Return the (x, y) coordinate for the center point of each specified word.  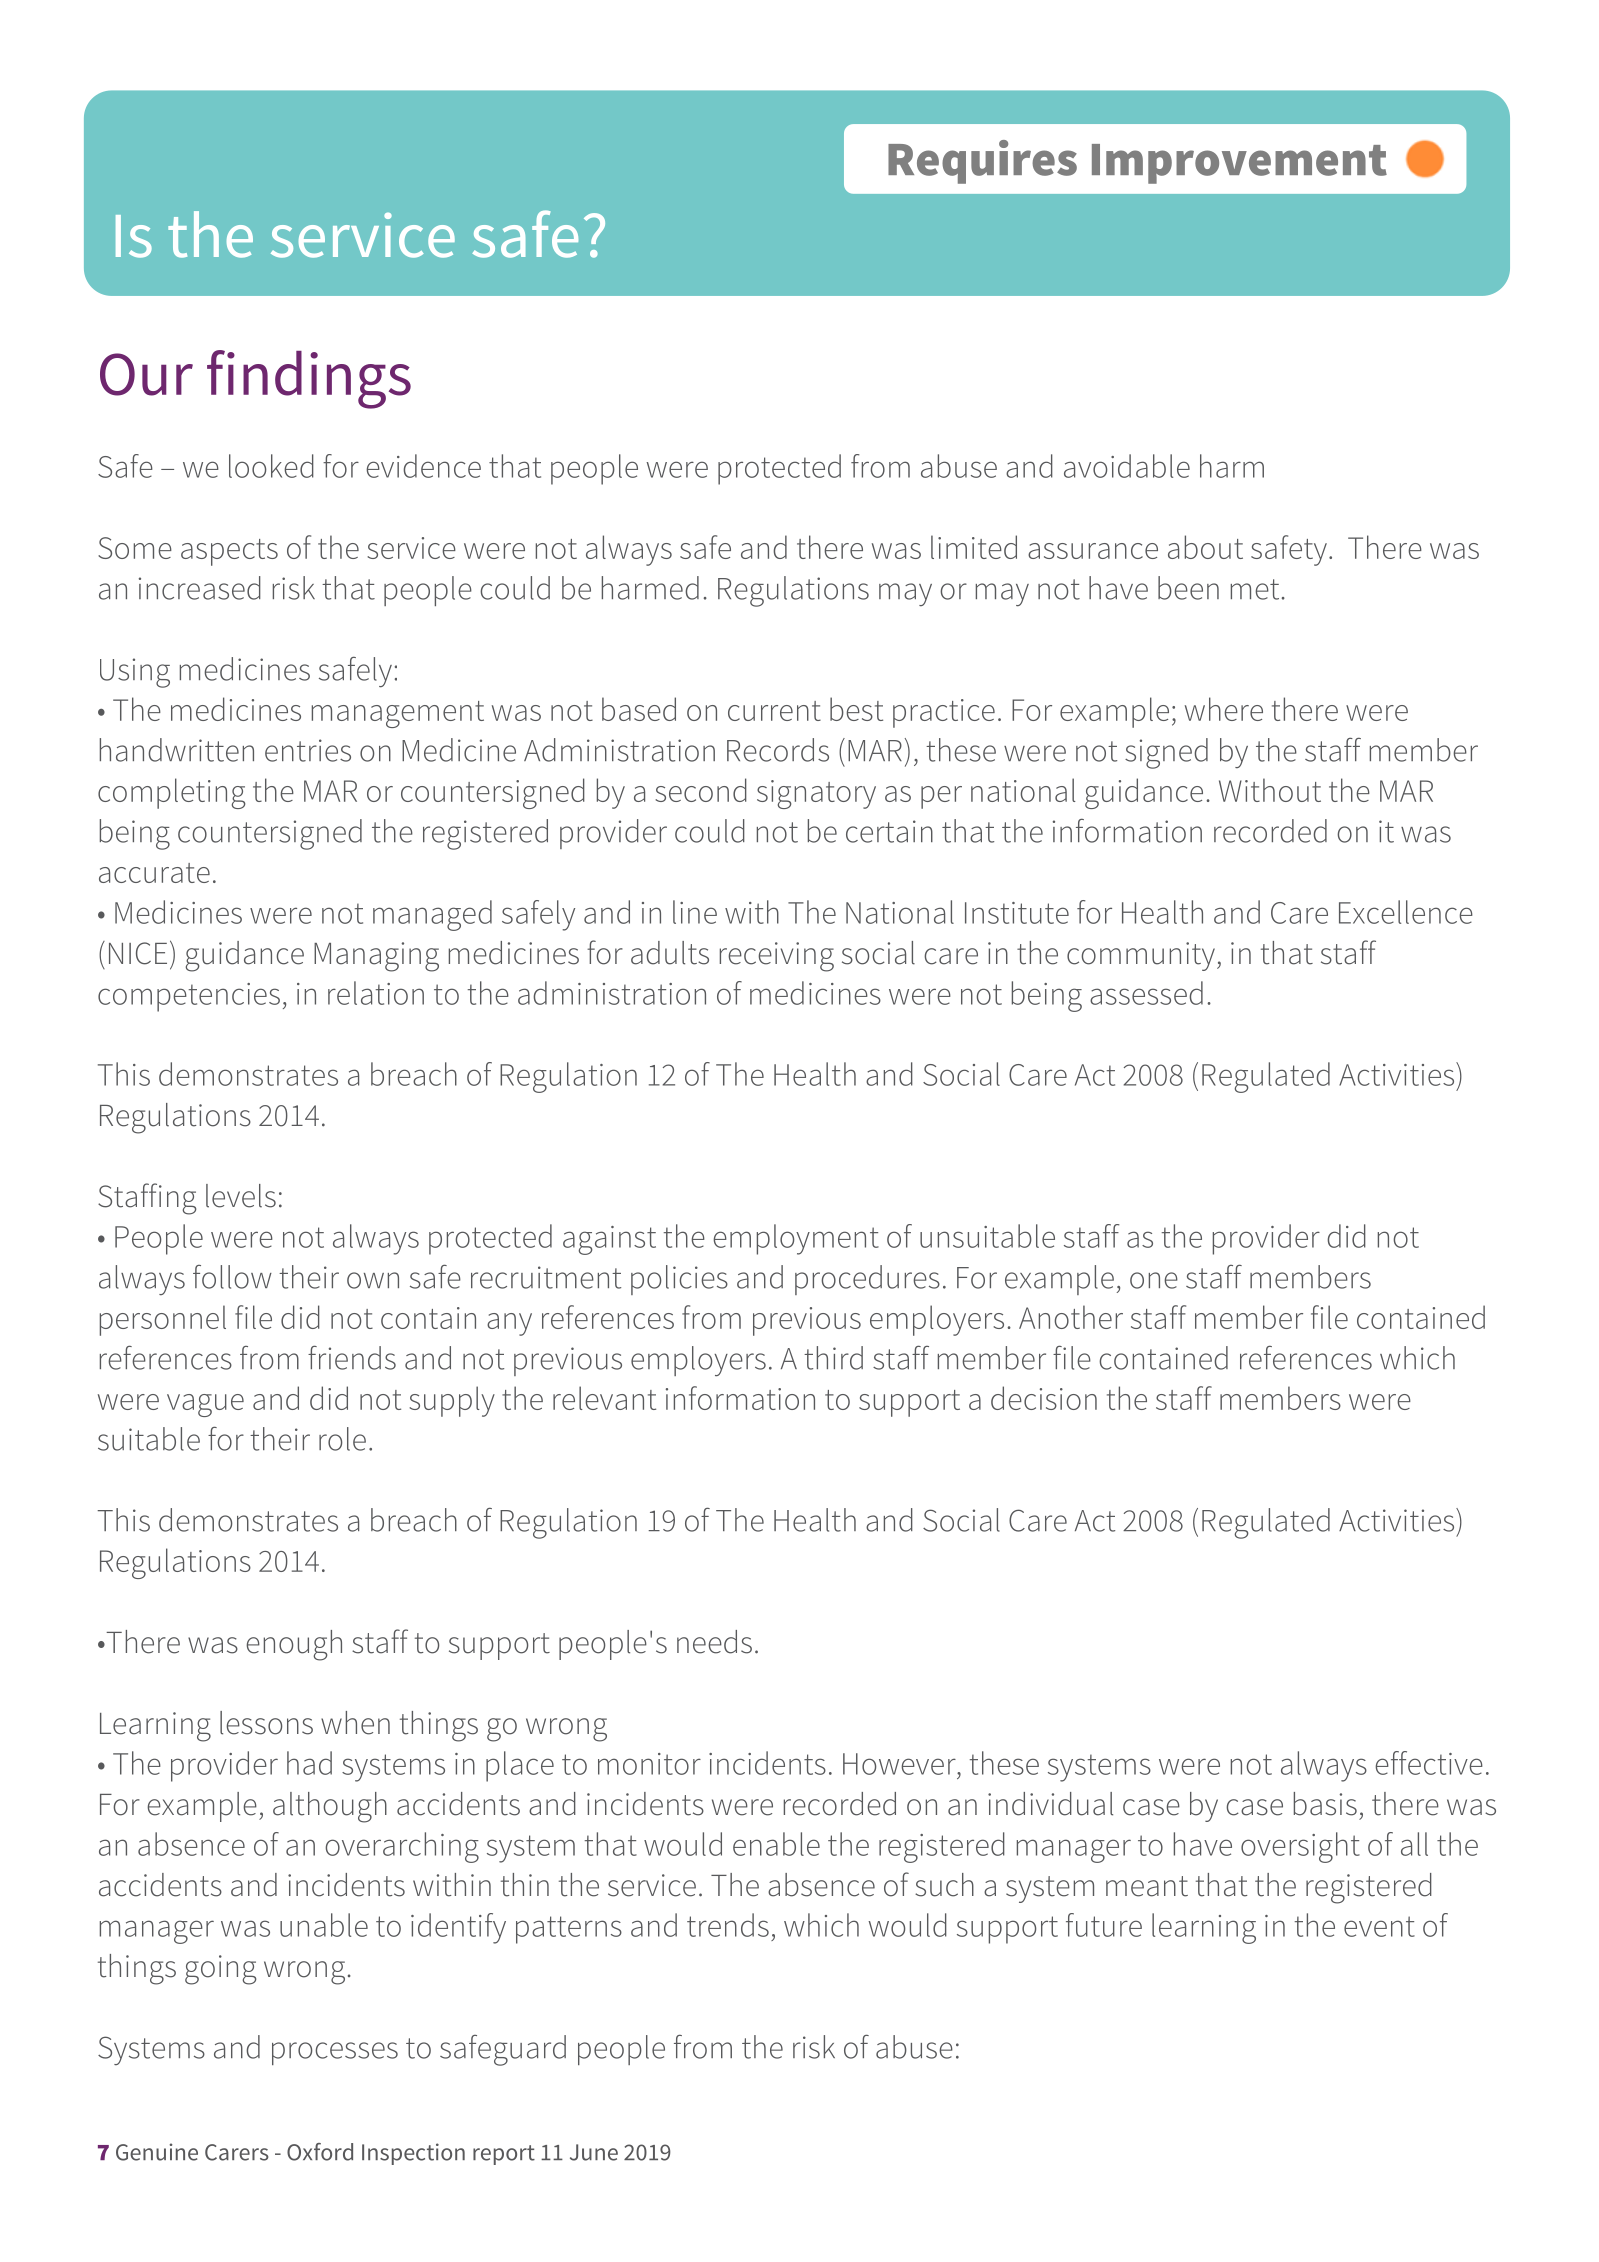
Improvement (1239, 164)
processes (335, 2053)
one (1154, 1280)
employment (796, 1239)
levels (241, 1196)
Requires (982, 162)
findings (309, 379)
